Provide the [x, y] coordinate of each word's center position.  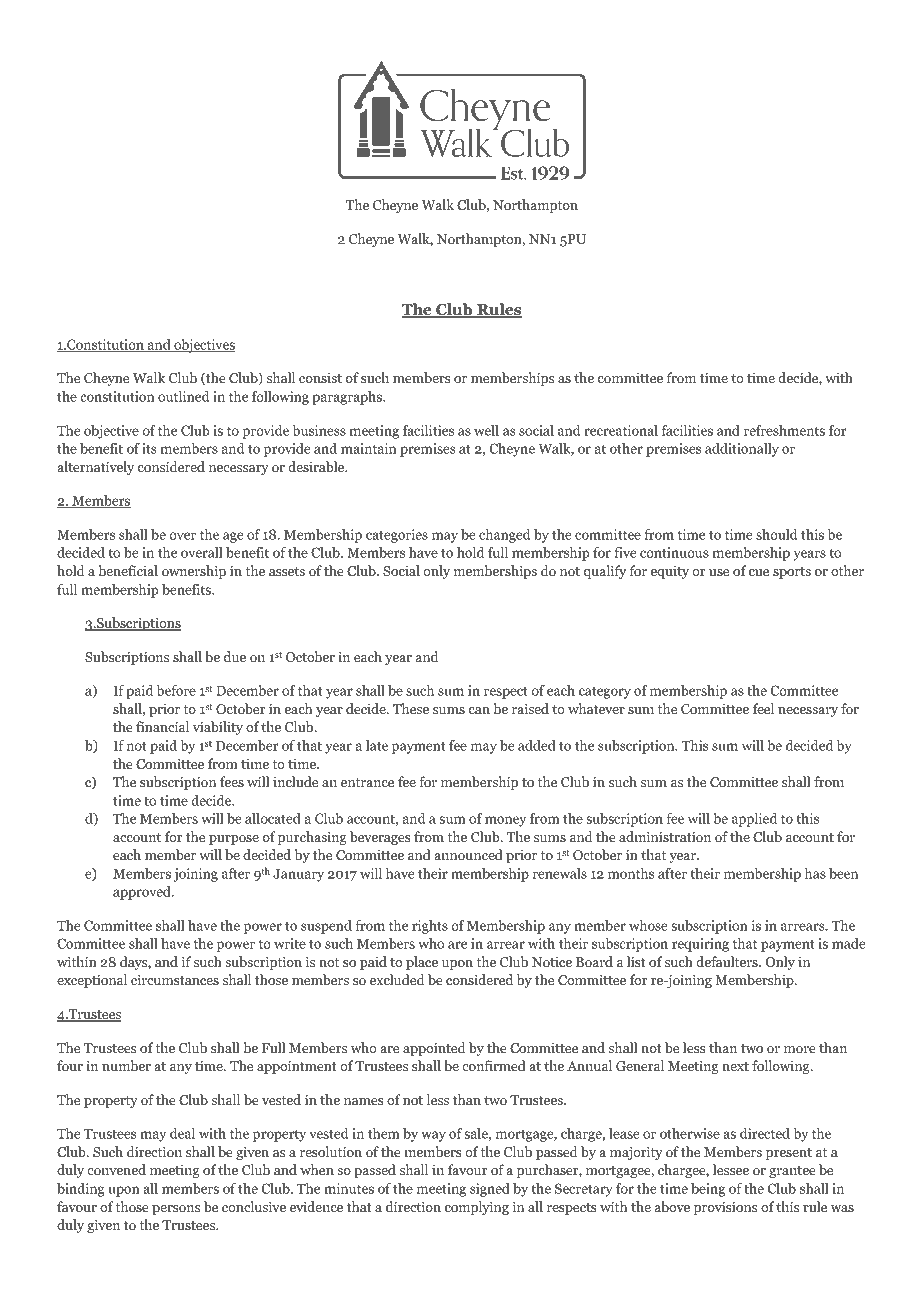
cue [759, 572]
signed [490, 1190]
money [505, 821]
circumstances [175, 979]
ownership [194, 572]
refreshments [784, 430]
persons [176, 1210]
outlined [183, 396]
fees [232, 781]
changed [504, 536]
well [486, 430]
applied [754, 820]
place [422, 963]
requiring [700, 945]
